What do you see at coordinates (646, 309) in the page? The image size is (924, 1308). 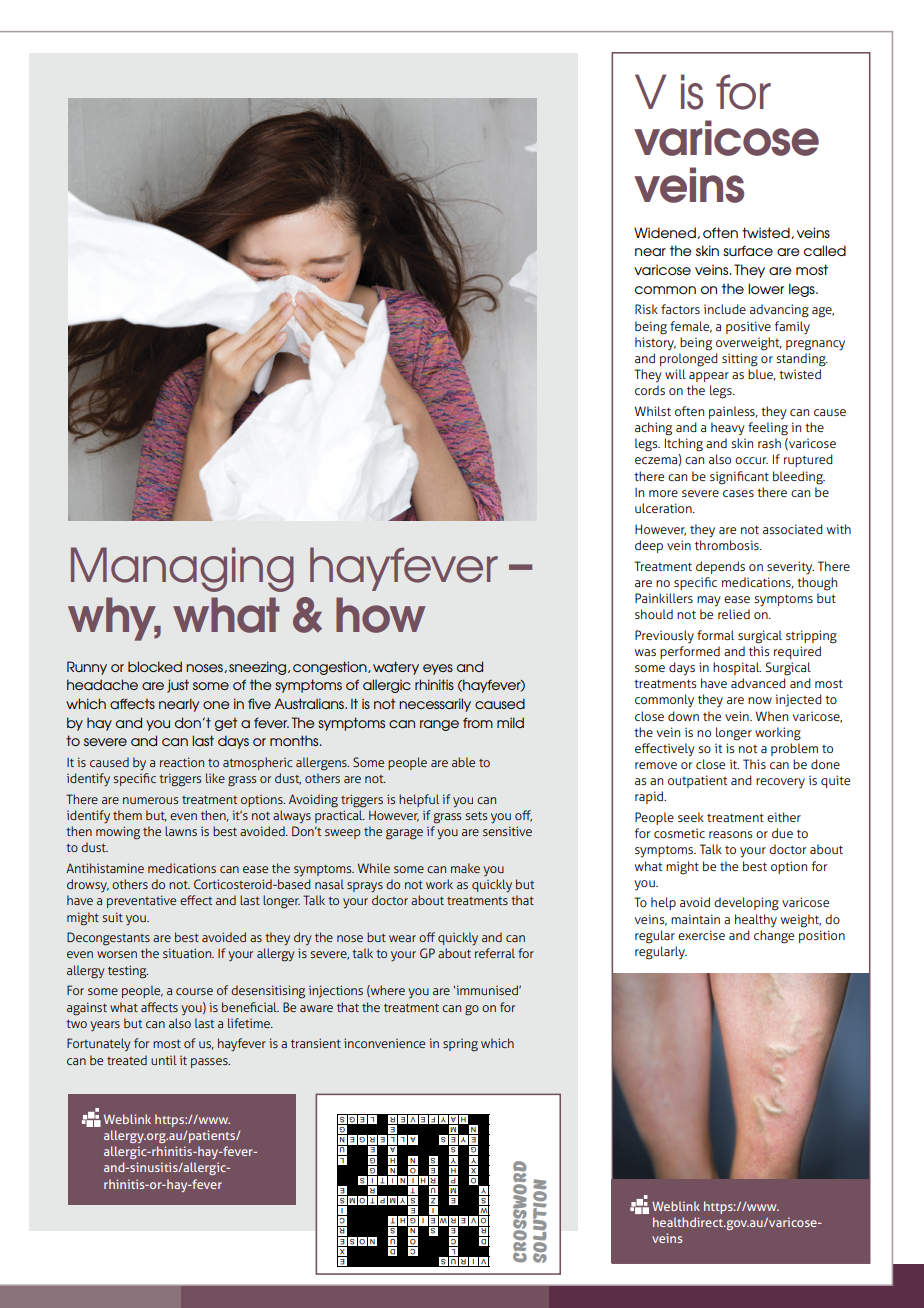 I see `Risk` at bounding box center [646, 309].
